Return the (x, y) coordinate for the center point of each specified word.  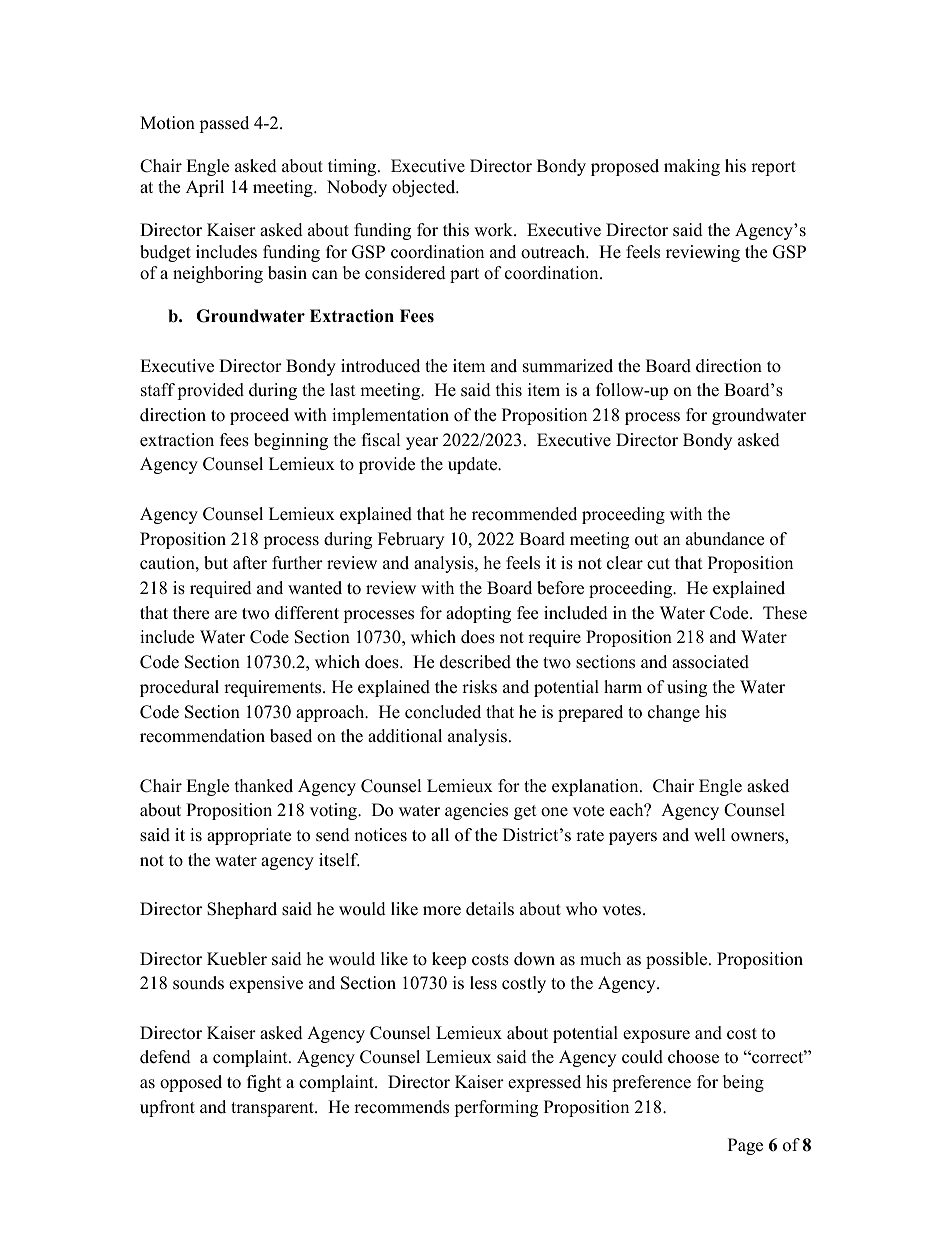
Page (745, 1146)
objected (425, 188)
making (692, 167)
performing (496, 1108)
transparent (273, 1109)
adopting (478, 614)
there (191, 613)
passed (224, 124)
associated (710, 662)
